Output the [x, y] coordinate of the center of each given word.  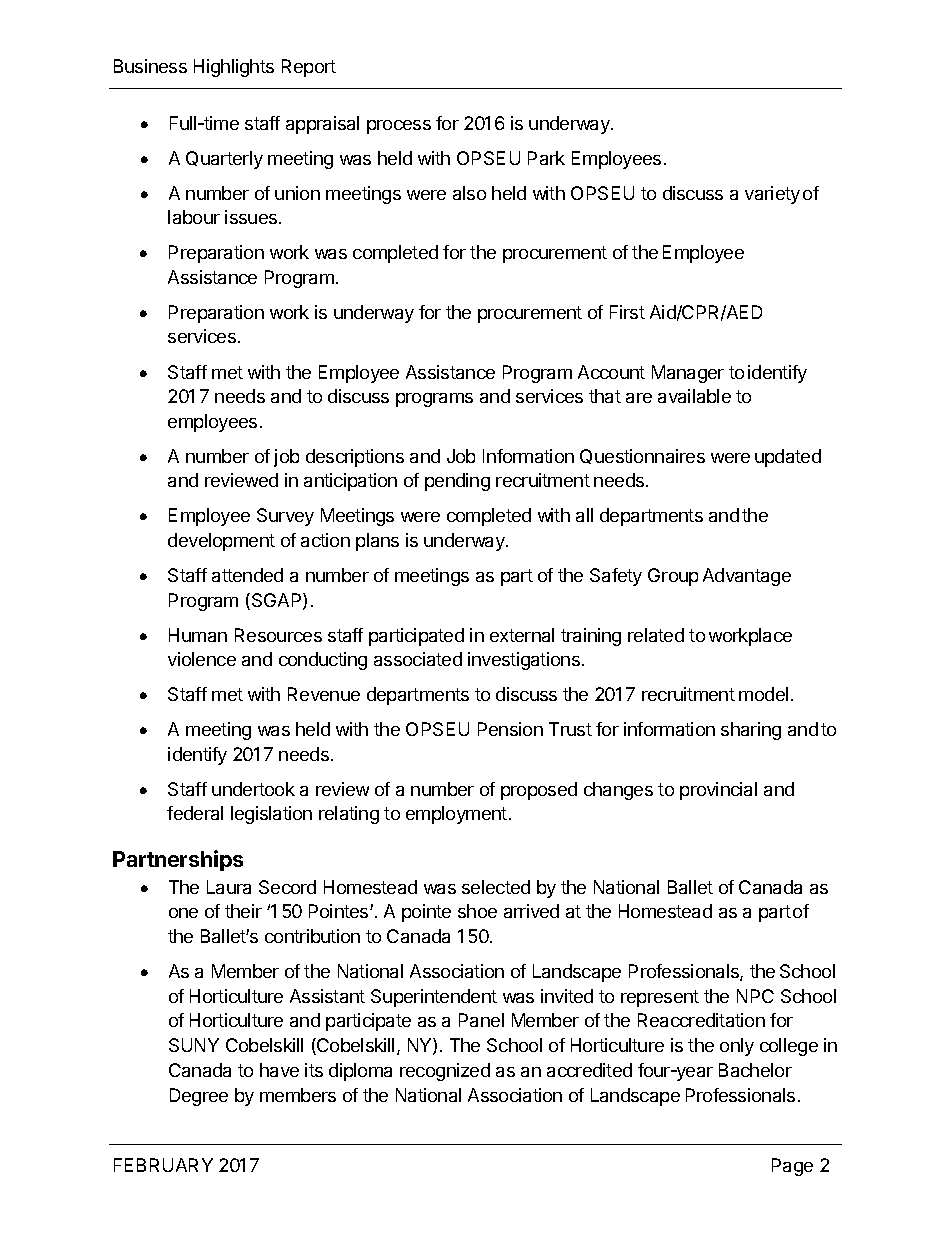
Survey [285, 517]
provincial [718, 791]
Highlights [234, 68]
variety [772, 195]
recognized [445, 1072]
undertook [253, 789]
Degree [199, 1097]
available [694, 396]
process [399, 127]
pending [457, 482]
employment [456, 815]
